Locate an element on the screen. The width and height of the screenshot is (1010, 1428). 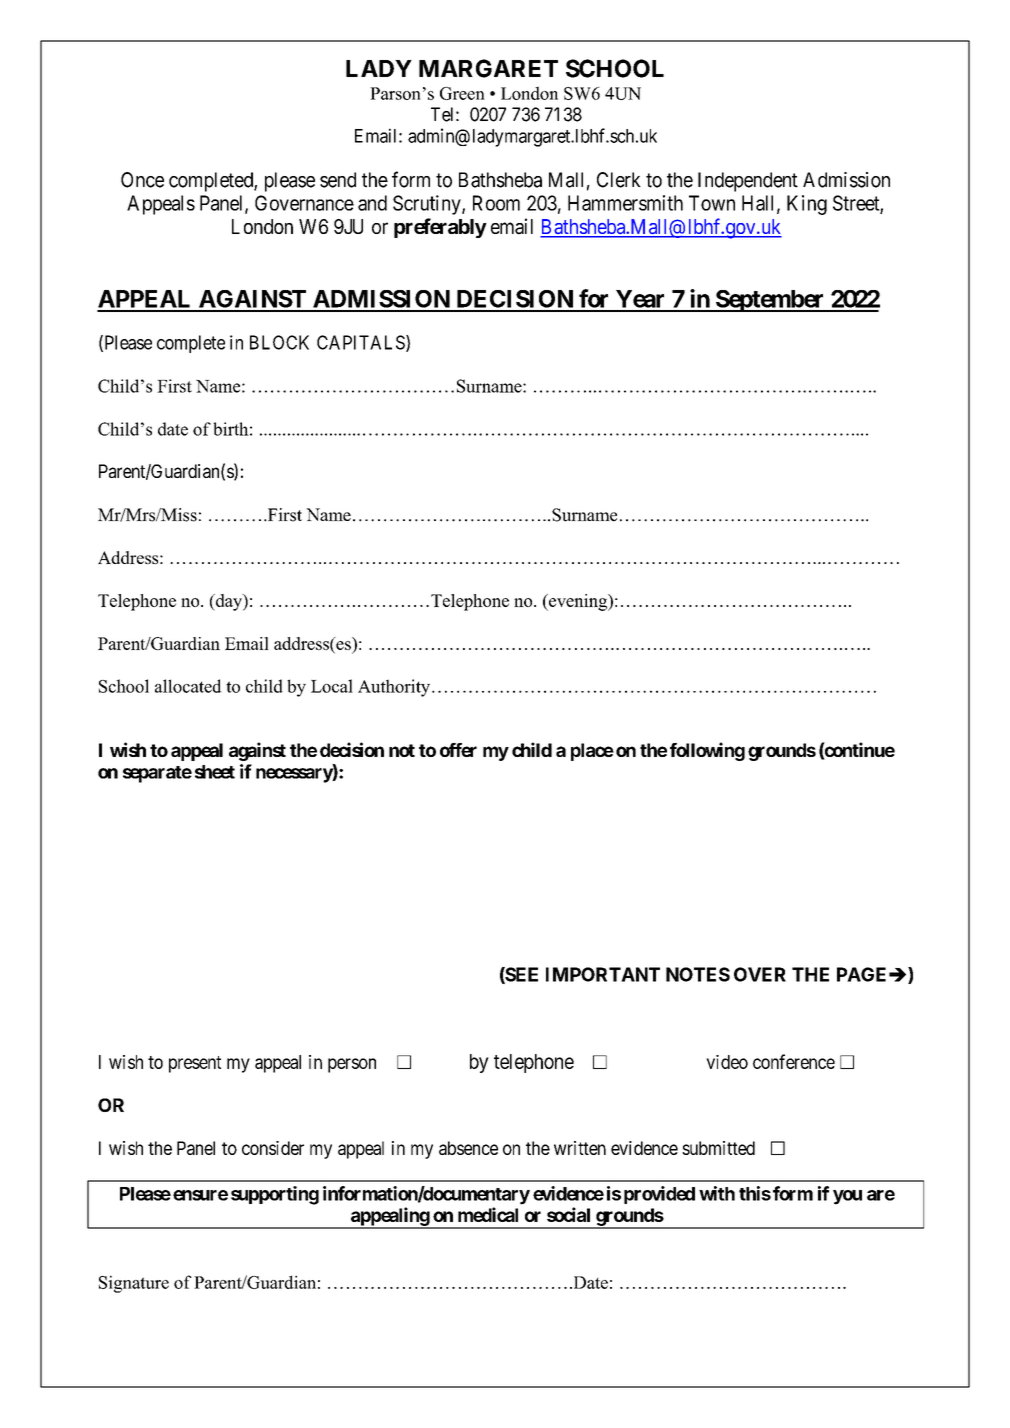
medical is located at coordinates (488, 1214).
